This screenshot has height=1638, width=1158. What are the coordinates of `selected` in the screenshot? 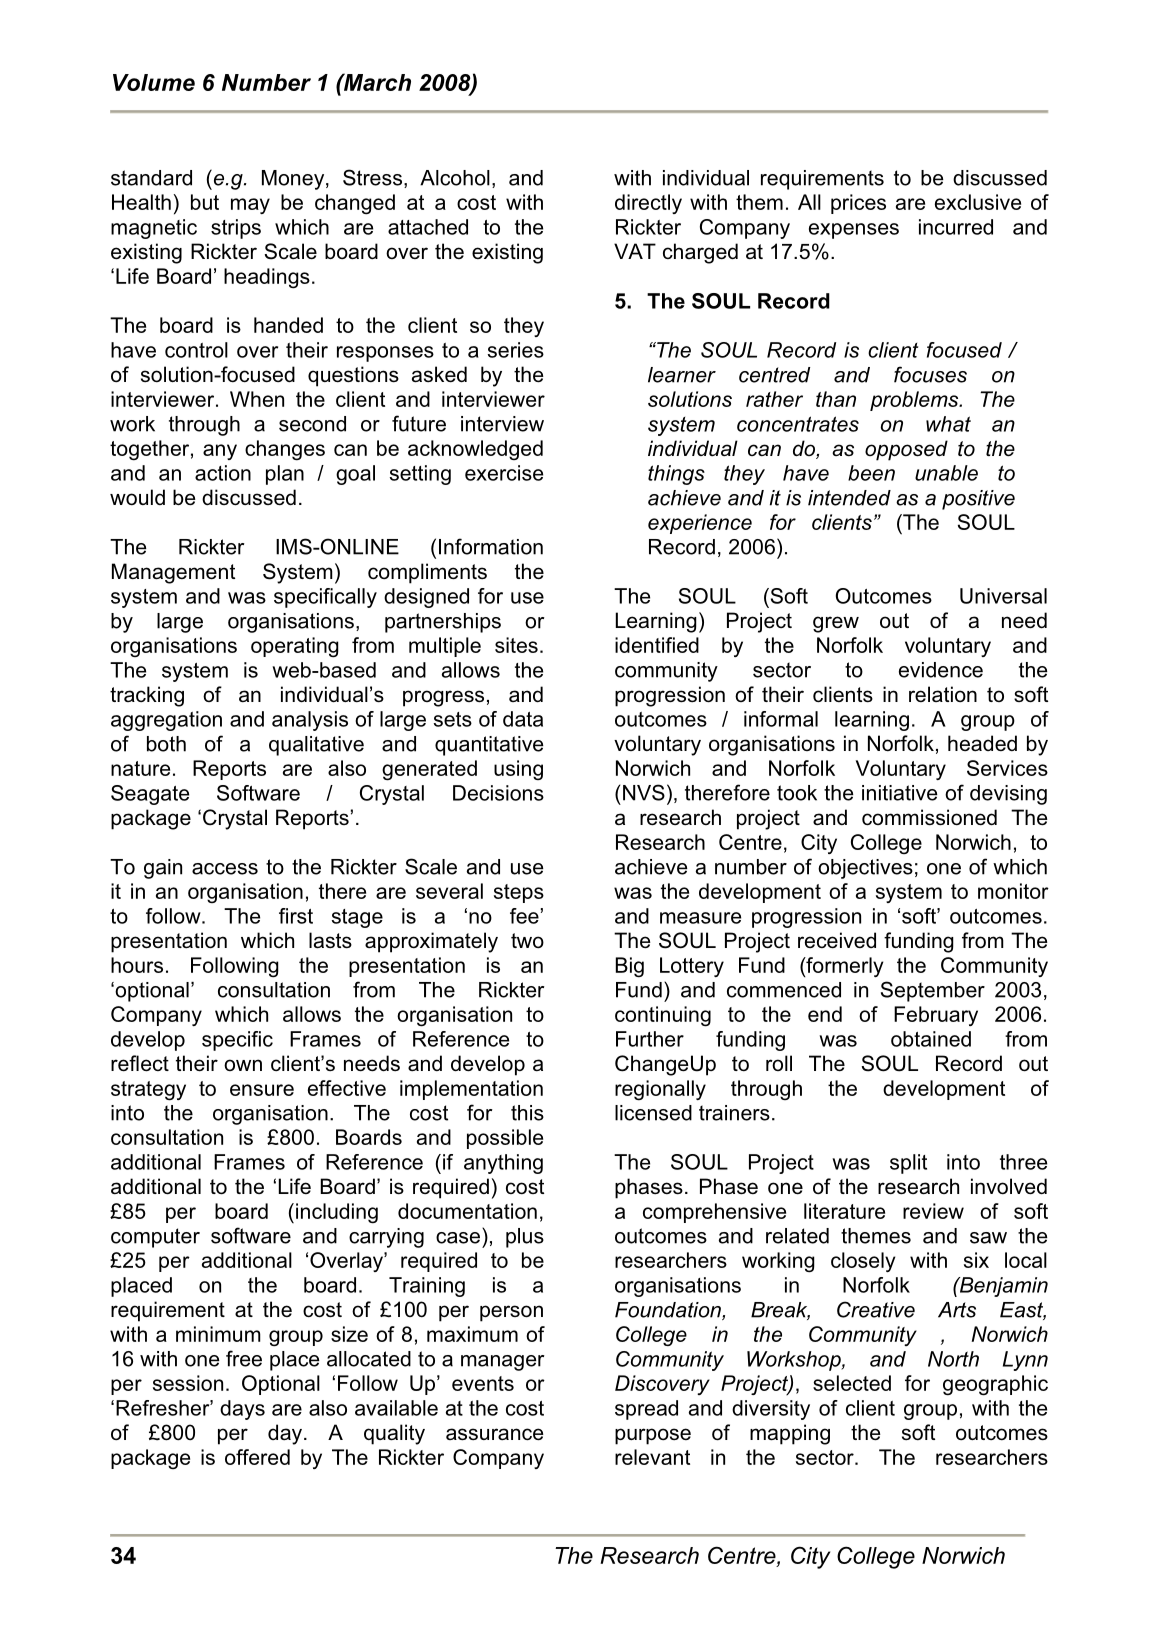 It's located at (852, 1383).
